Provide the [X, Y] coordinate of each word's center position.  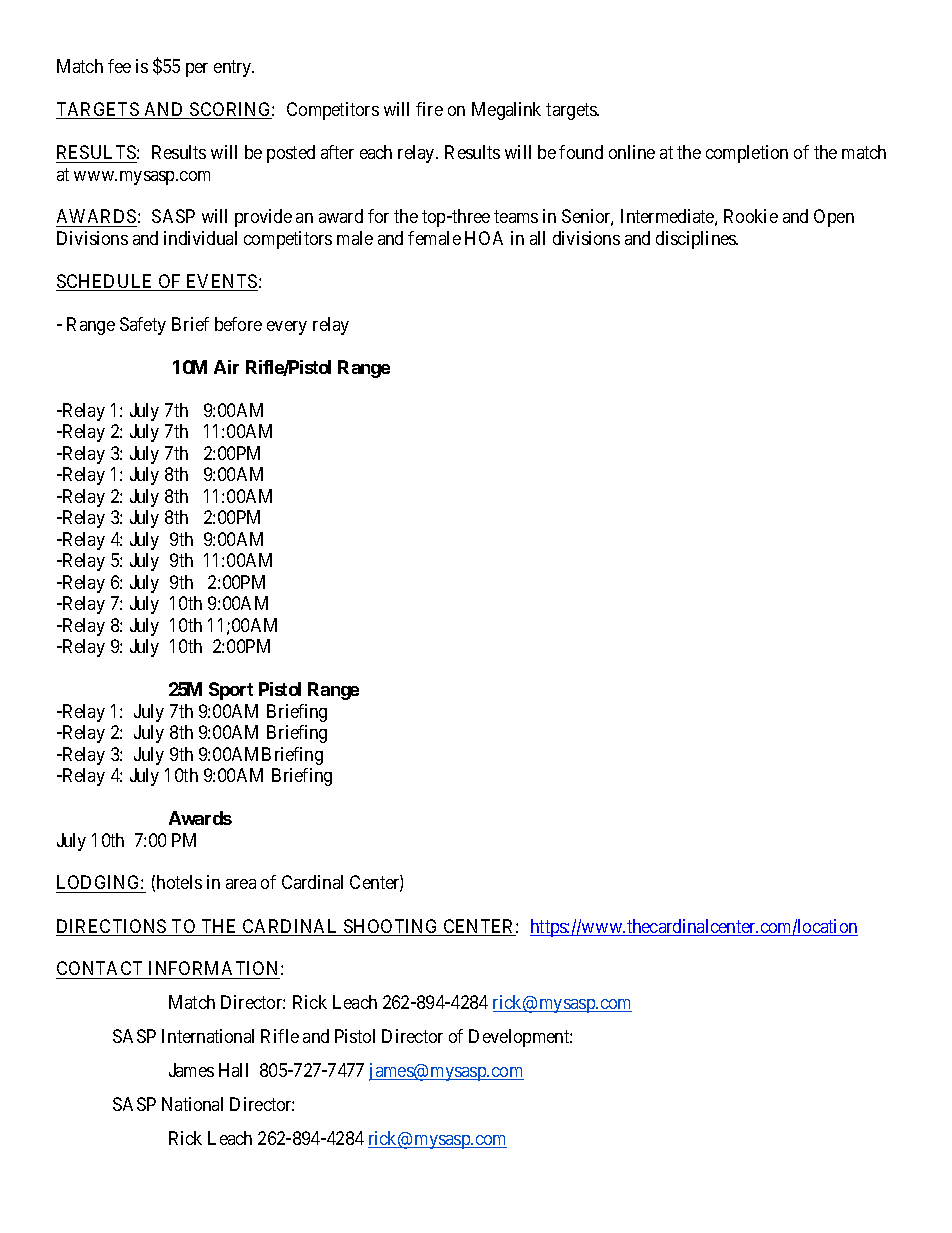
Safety [143, 326]
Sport [231, 691]
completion [747, 154]
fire [429, 109]
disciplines [696, 240]
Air [226, 367]
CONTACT [99, 968]
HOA [484, 238]
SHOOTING [391, 927]
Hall [233, 1070]
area [241, 884]
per [197, 70]
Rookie [751, 216]
